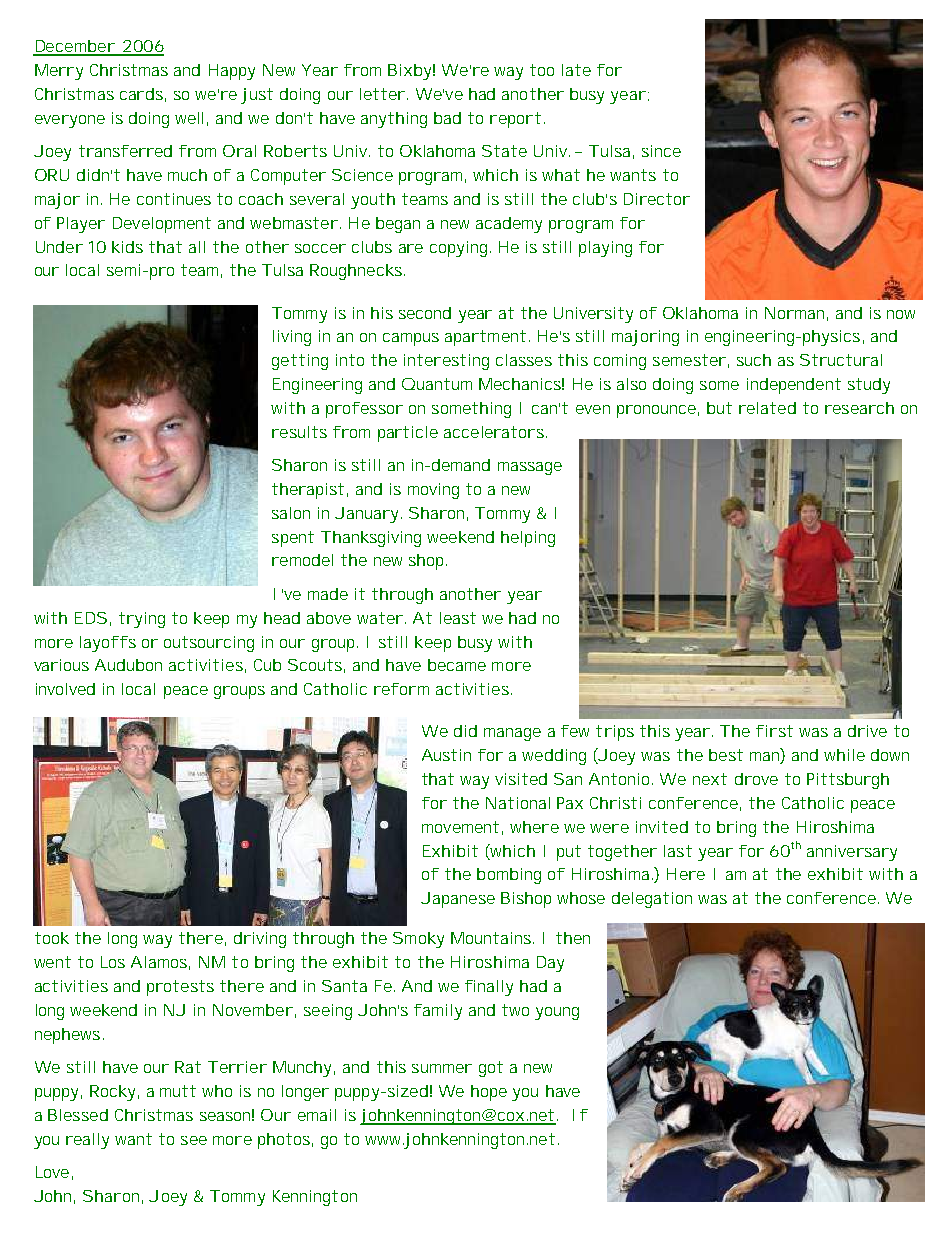  I want to click on Structural, so click(841, 360).
